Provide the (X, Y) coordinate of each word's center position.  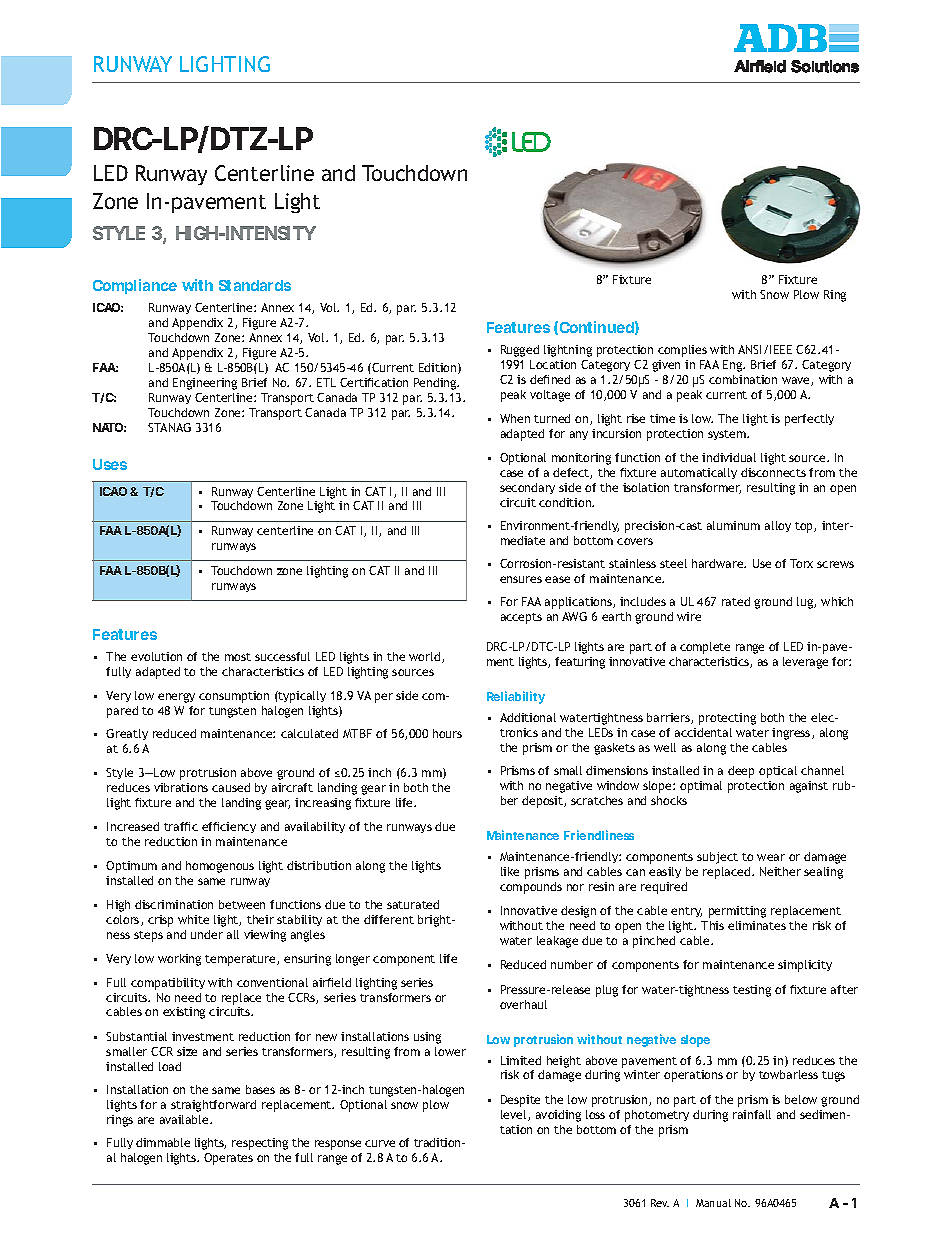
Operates (228, 1159)
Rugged (520, 351)
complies (682, 351)
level (515, 1115)
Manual (713, 1203)
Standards (255, 285)
